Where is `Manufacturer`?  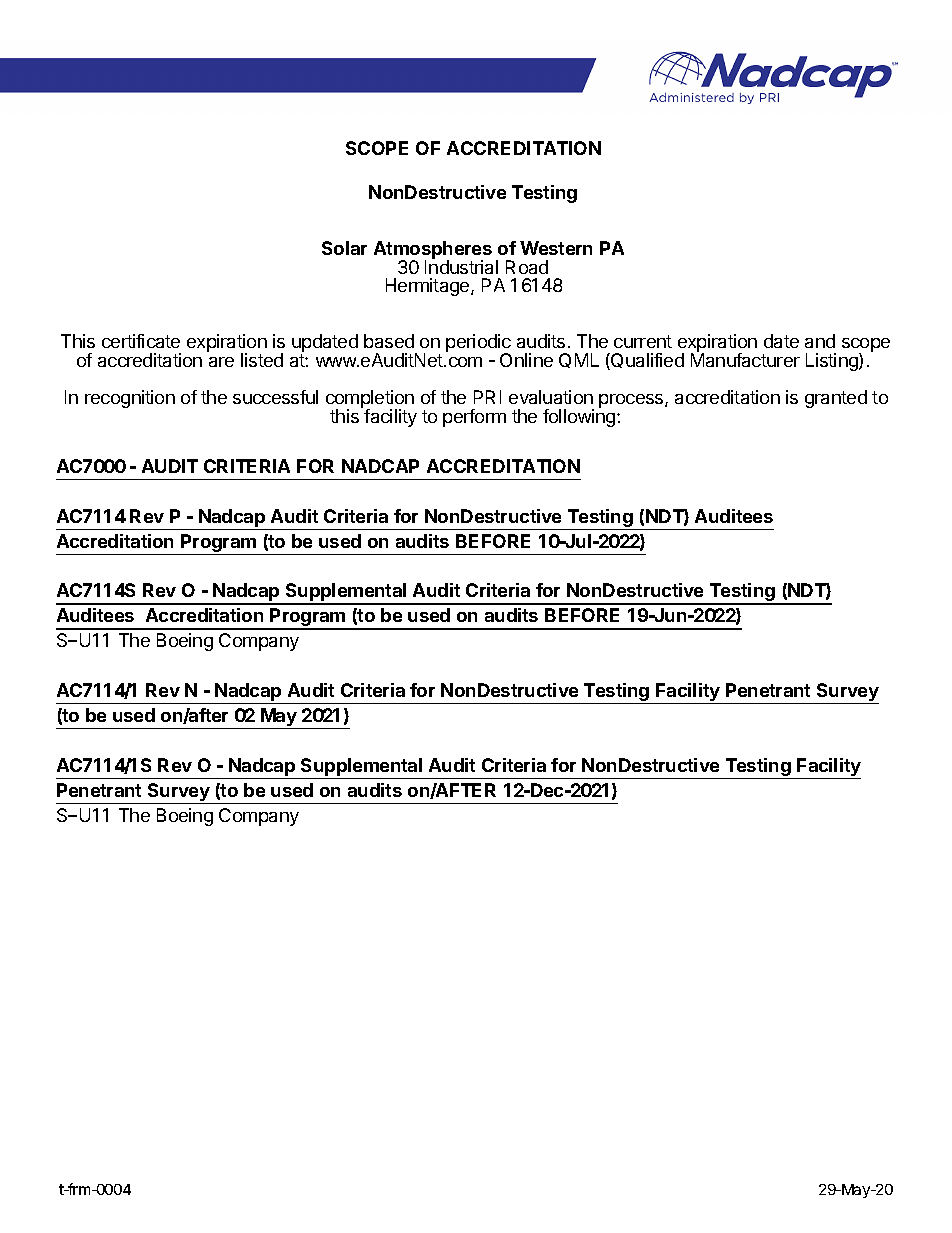 Manufacturer is located at coordinates (745, 359).
